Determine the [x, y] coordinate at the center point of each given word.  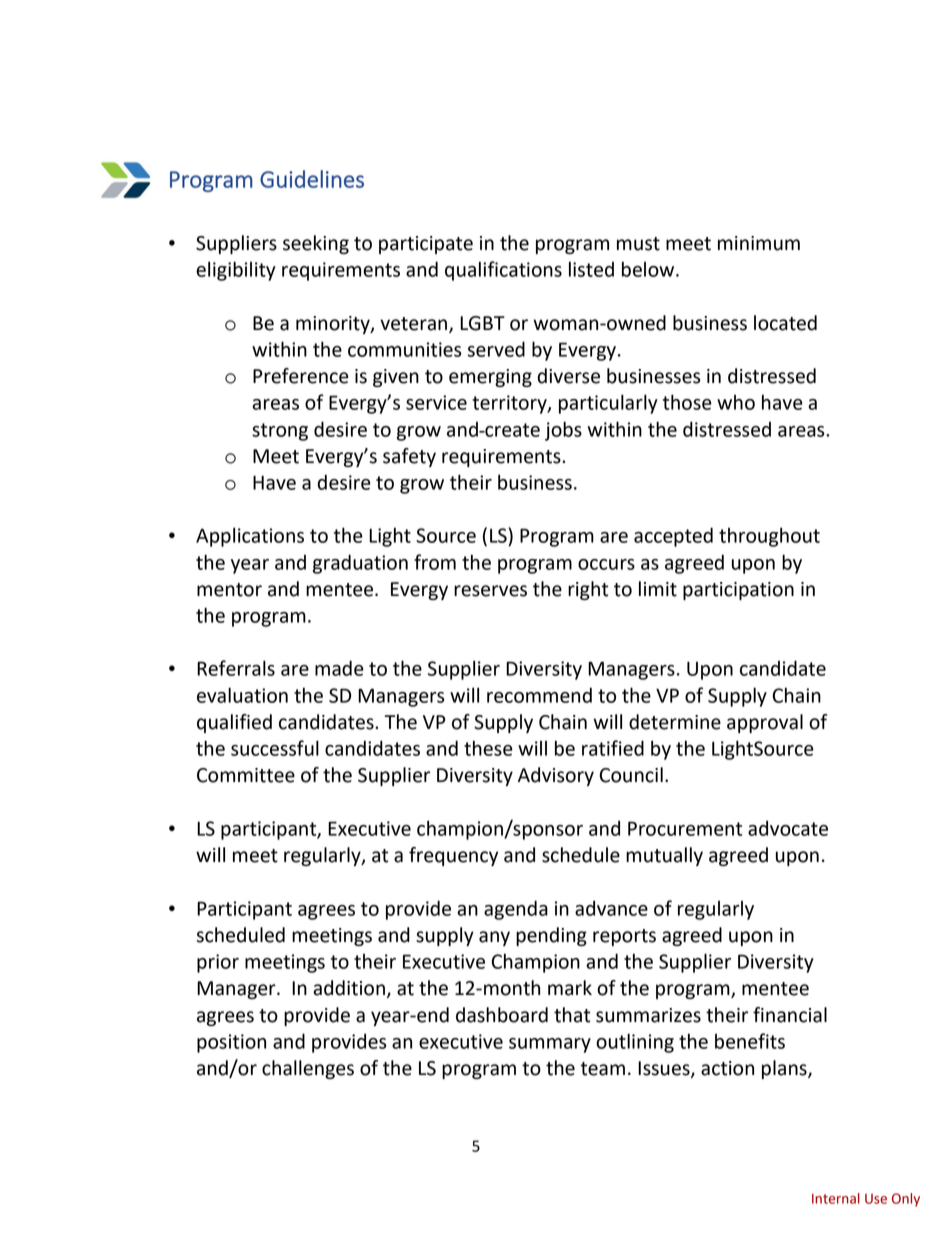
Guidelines [312, 179]
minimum [759, 243]
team [603, 1069]
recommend [539, 695]
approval [765, 723]
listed [591, 269]
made [339, 668]
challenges [308, 1069]
